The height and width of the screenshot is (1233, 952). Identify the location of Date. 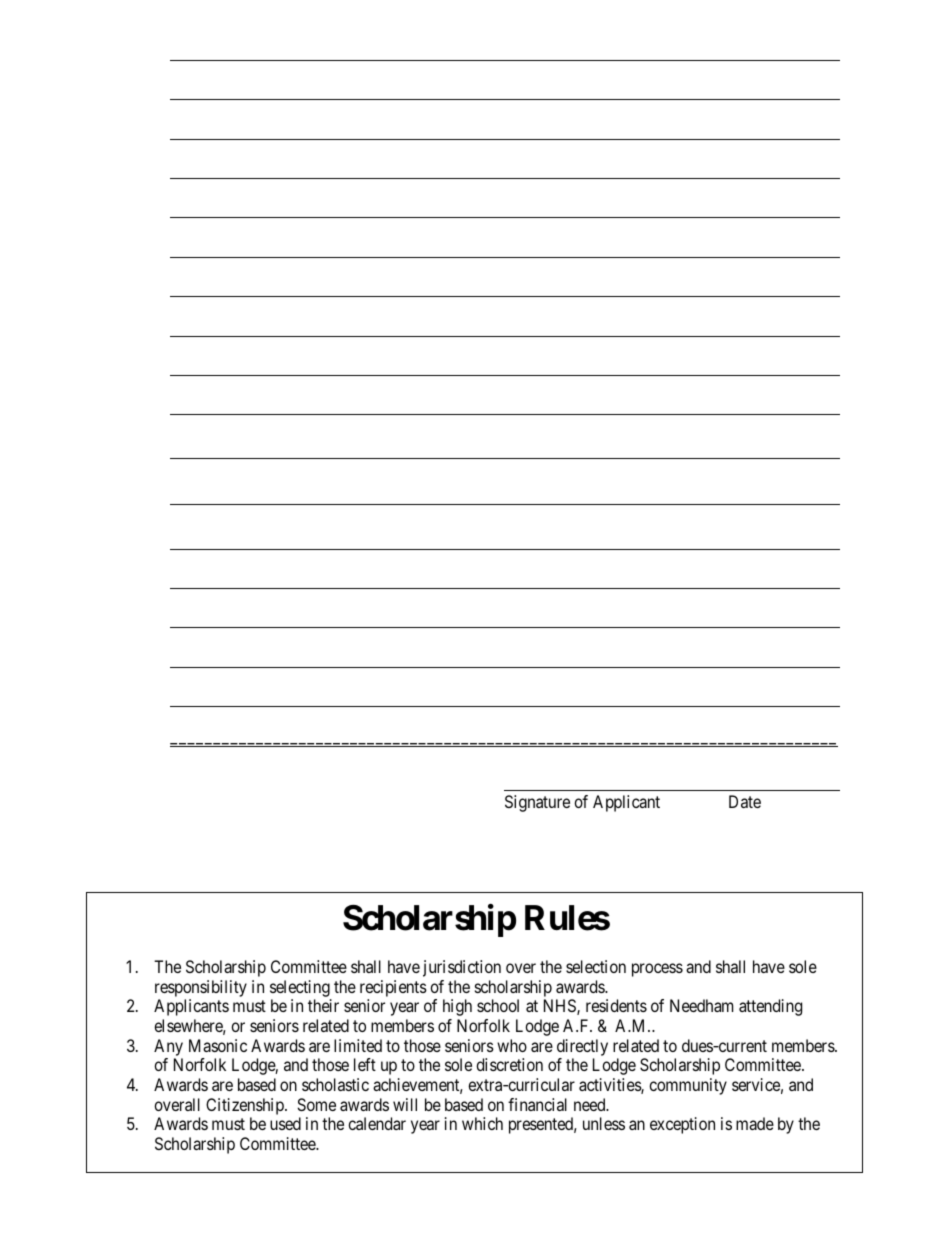
(745, 801).
